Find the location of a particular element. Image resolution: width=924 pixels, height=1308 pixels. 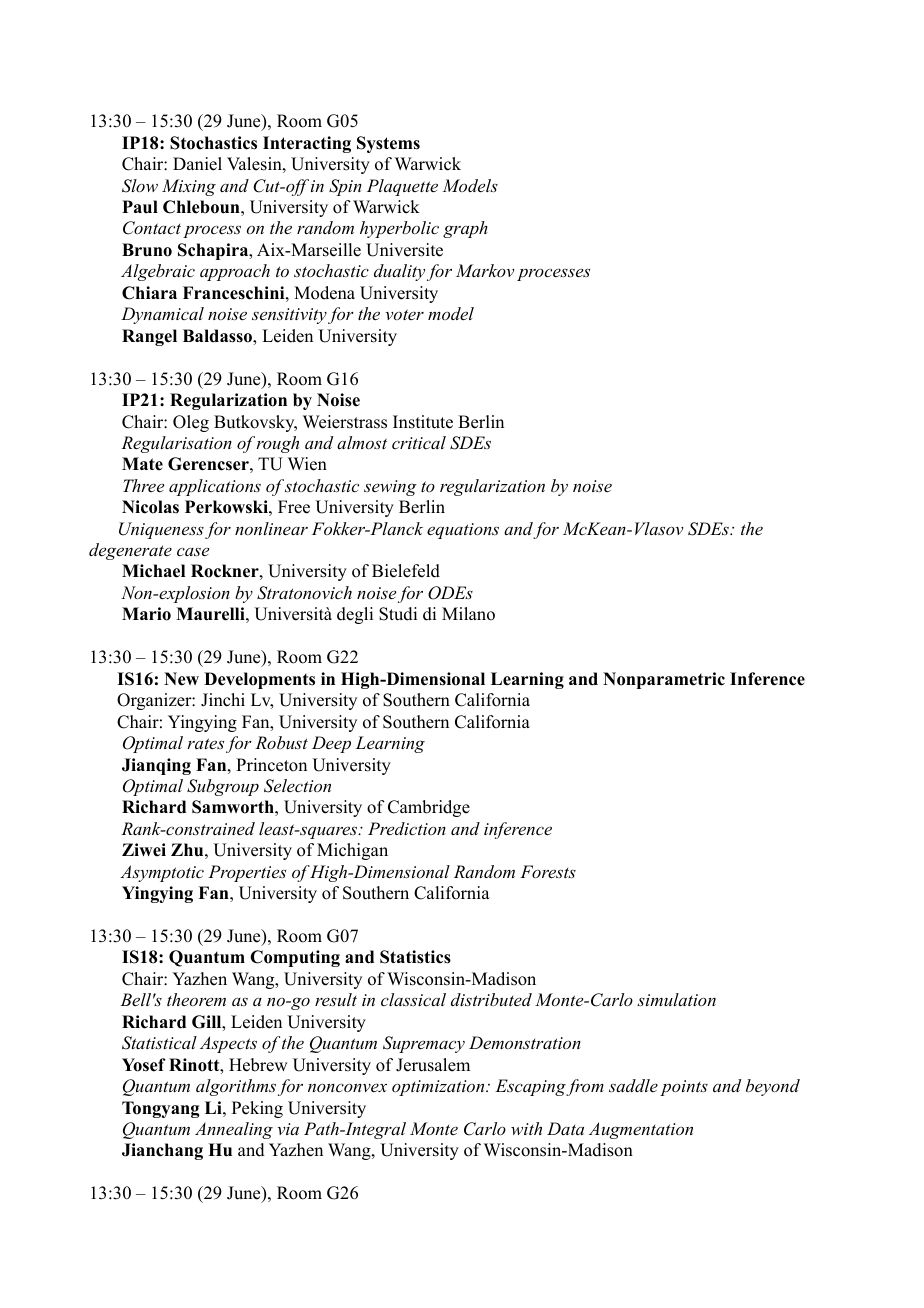

optimization is located at coordinates (439, 1088).
